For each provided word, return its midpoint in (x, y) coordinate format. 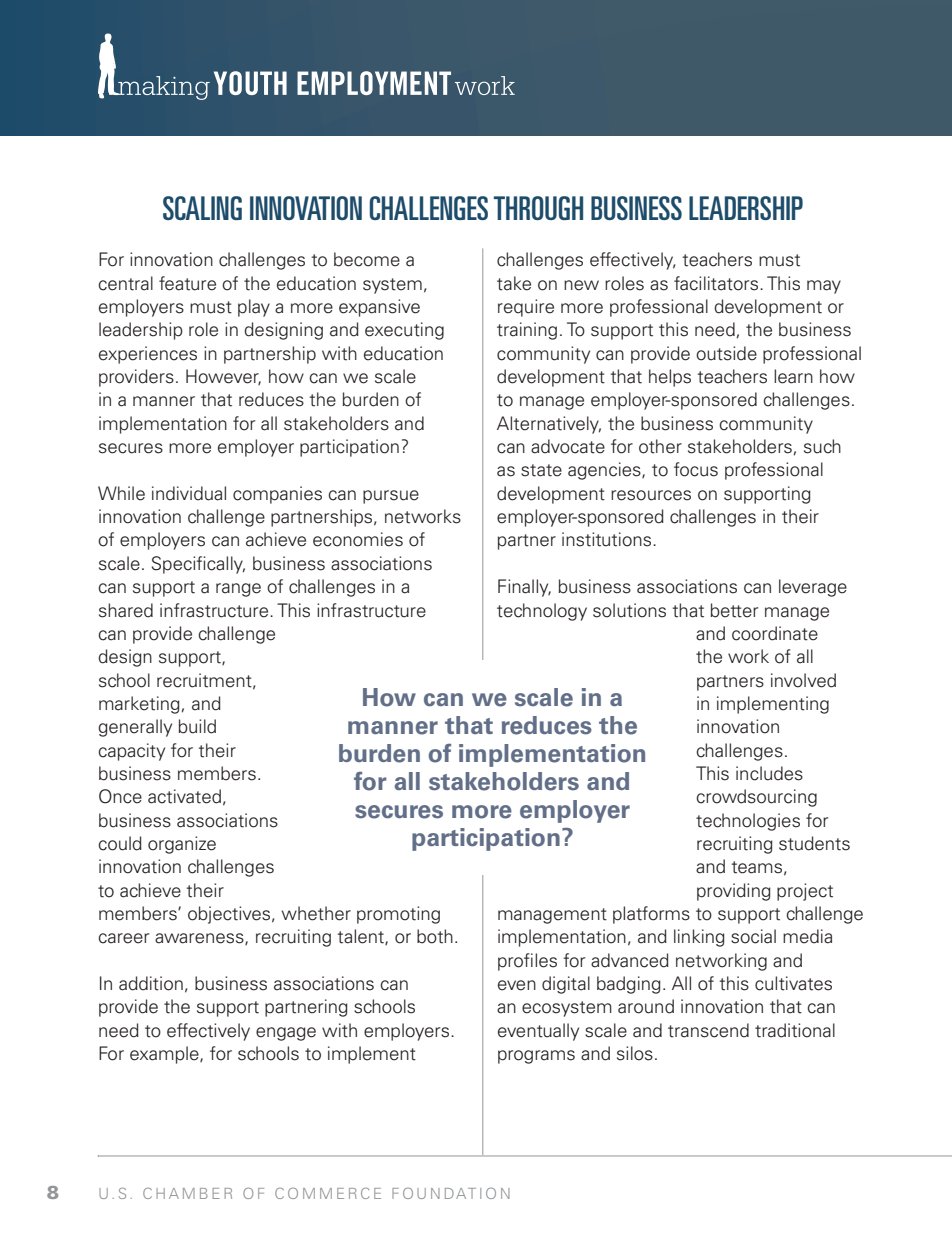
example (165, 1055)
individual (189, 493)
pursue (391, 497)
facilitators (716, 283)
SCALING (202, 208)
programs (536, 1057)
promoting (398, 915)
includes (769, 773)
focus (696, 469)
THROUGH (538, 208)
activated (184, 796)
